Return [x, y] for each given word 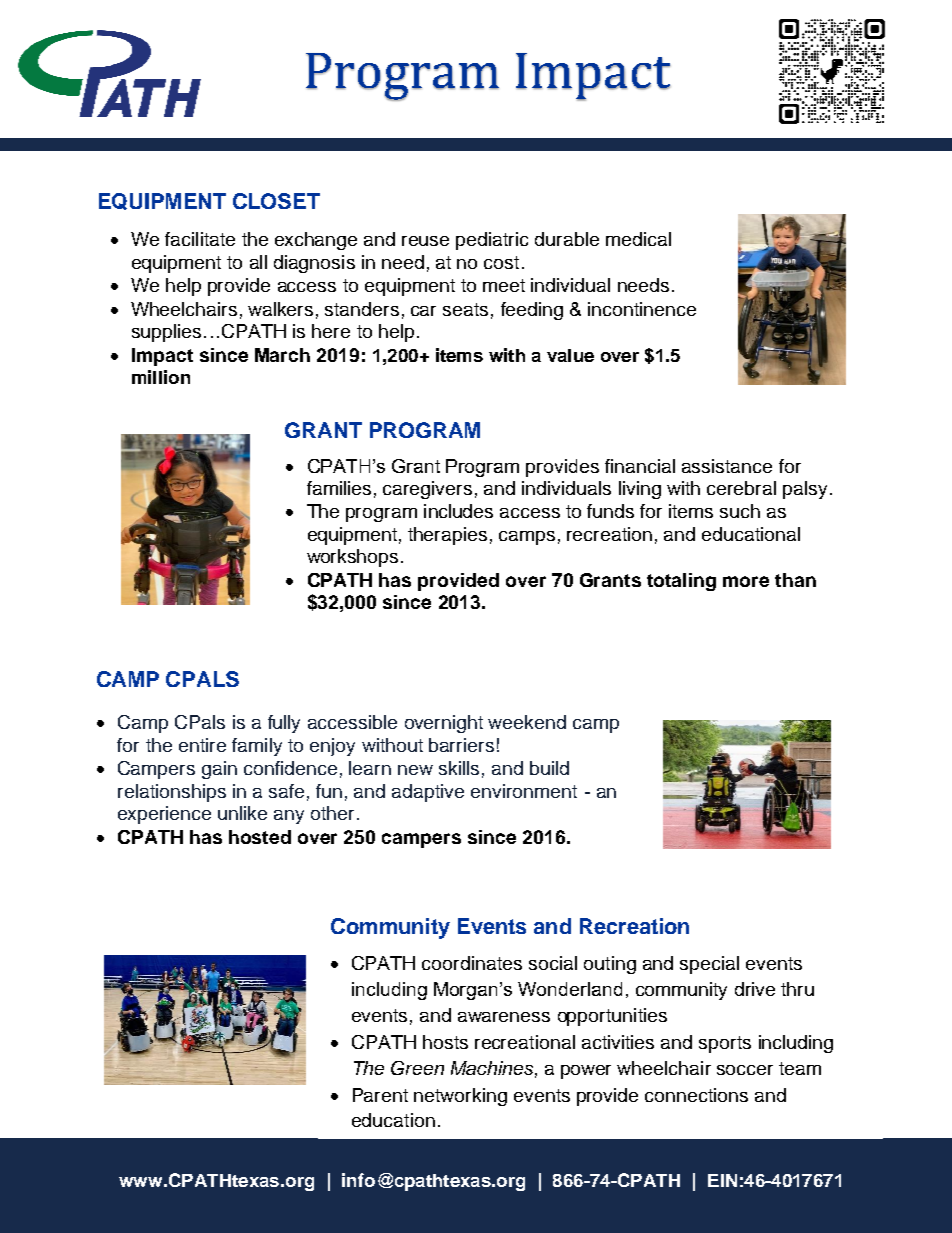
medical [638, 239]
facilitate [200, 239]
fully [284, 724]
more [746, 581]
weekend [527, 722]
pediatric [492, 241]
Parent [380, 1095]
